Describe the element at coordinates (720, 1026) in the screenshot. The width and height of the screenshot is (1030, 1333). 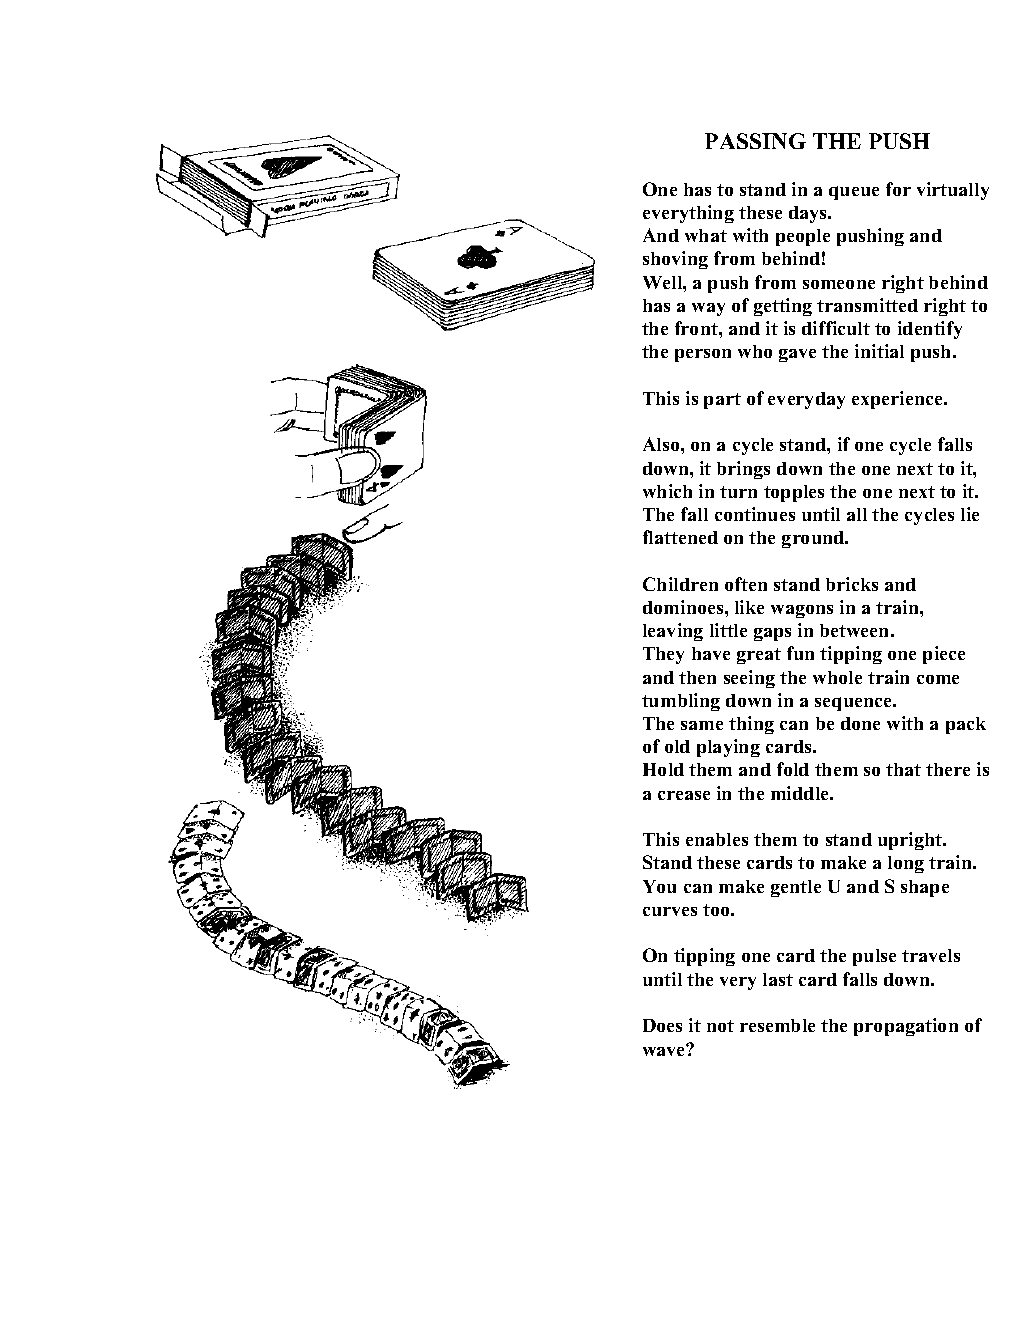
I see `not` at that location.
